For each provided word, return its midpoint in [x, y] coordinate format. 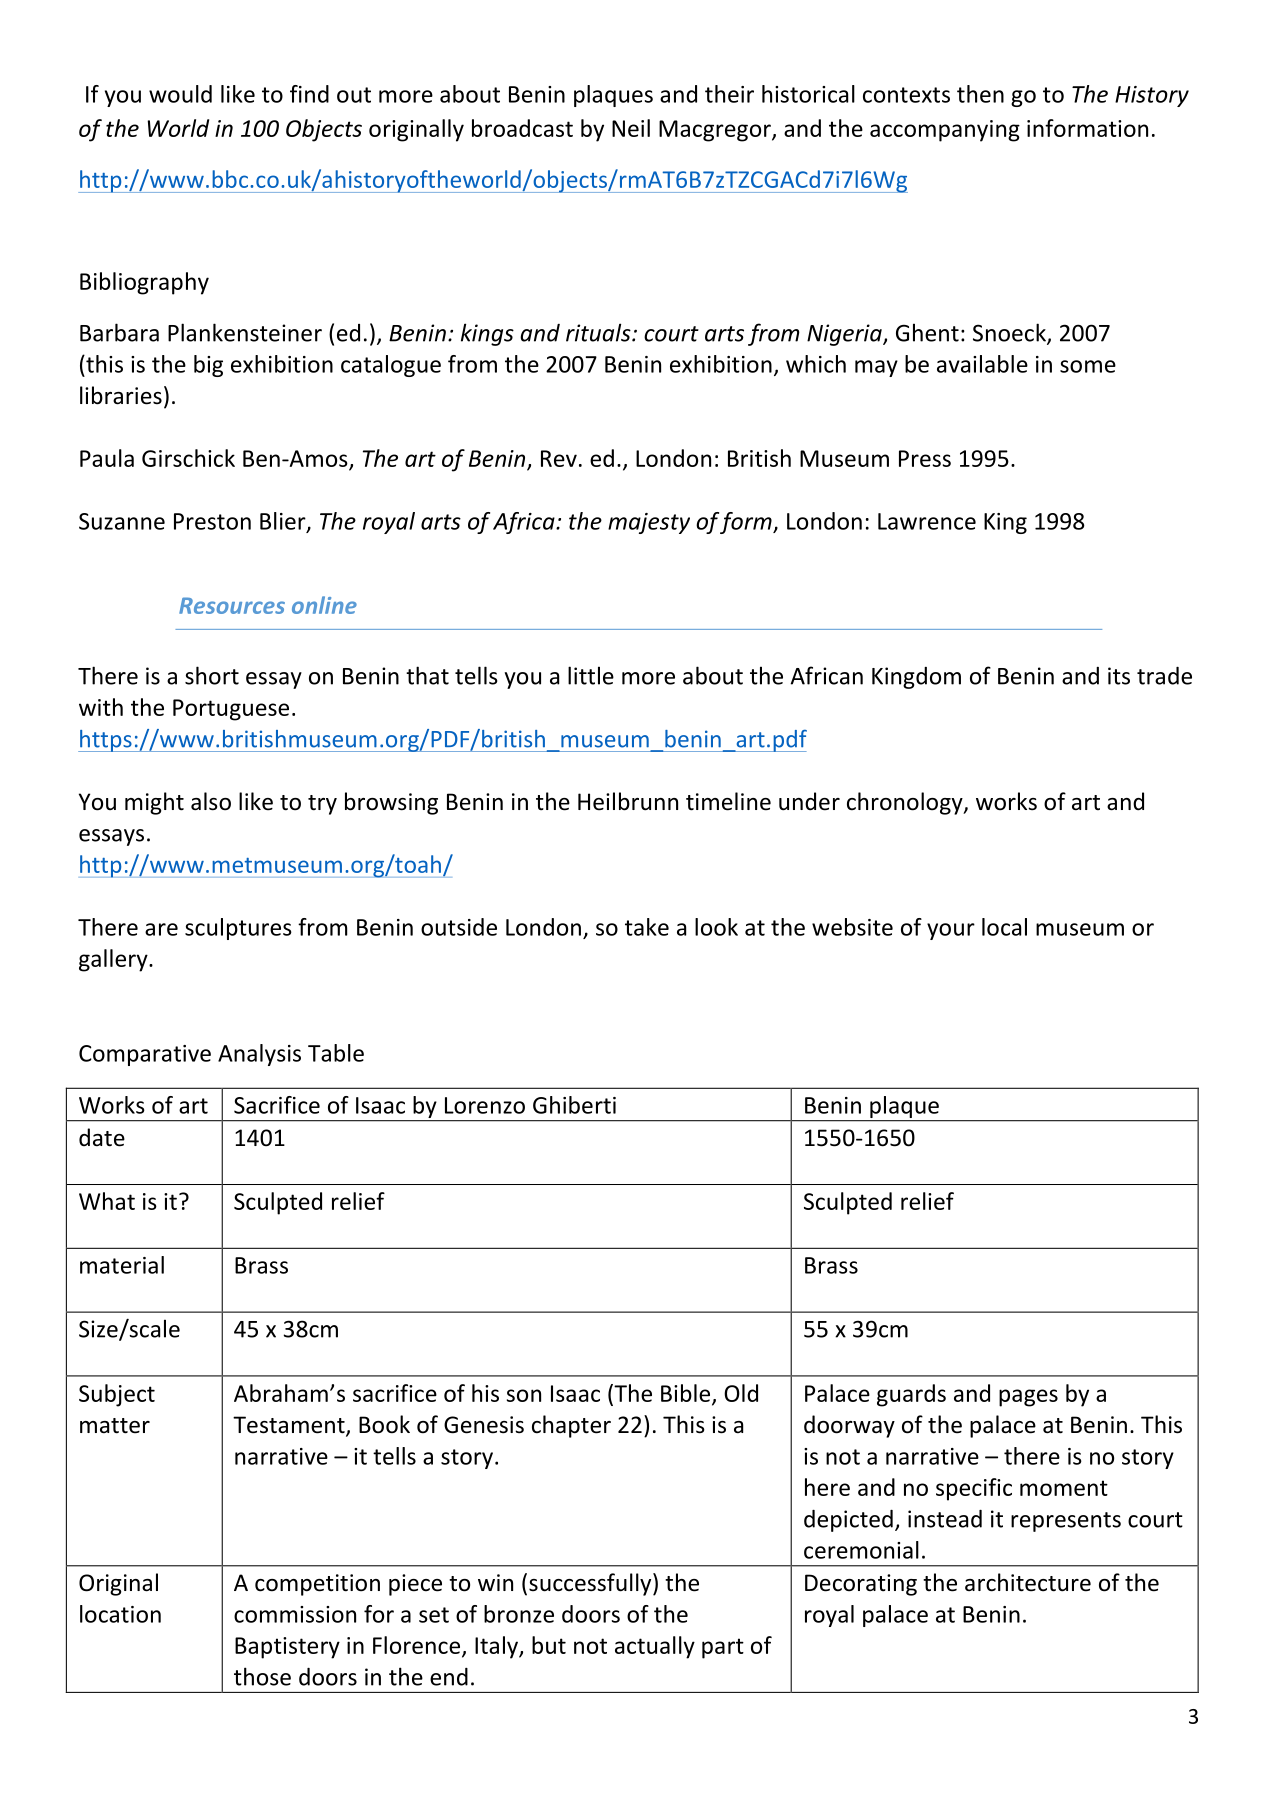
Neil [631, 128]
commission [295, 1614]
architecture [1028, 1582]
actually [655, 1647]
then [980, 94]
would [180, 94]
